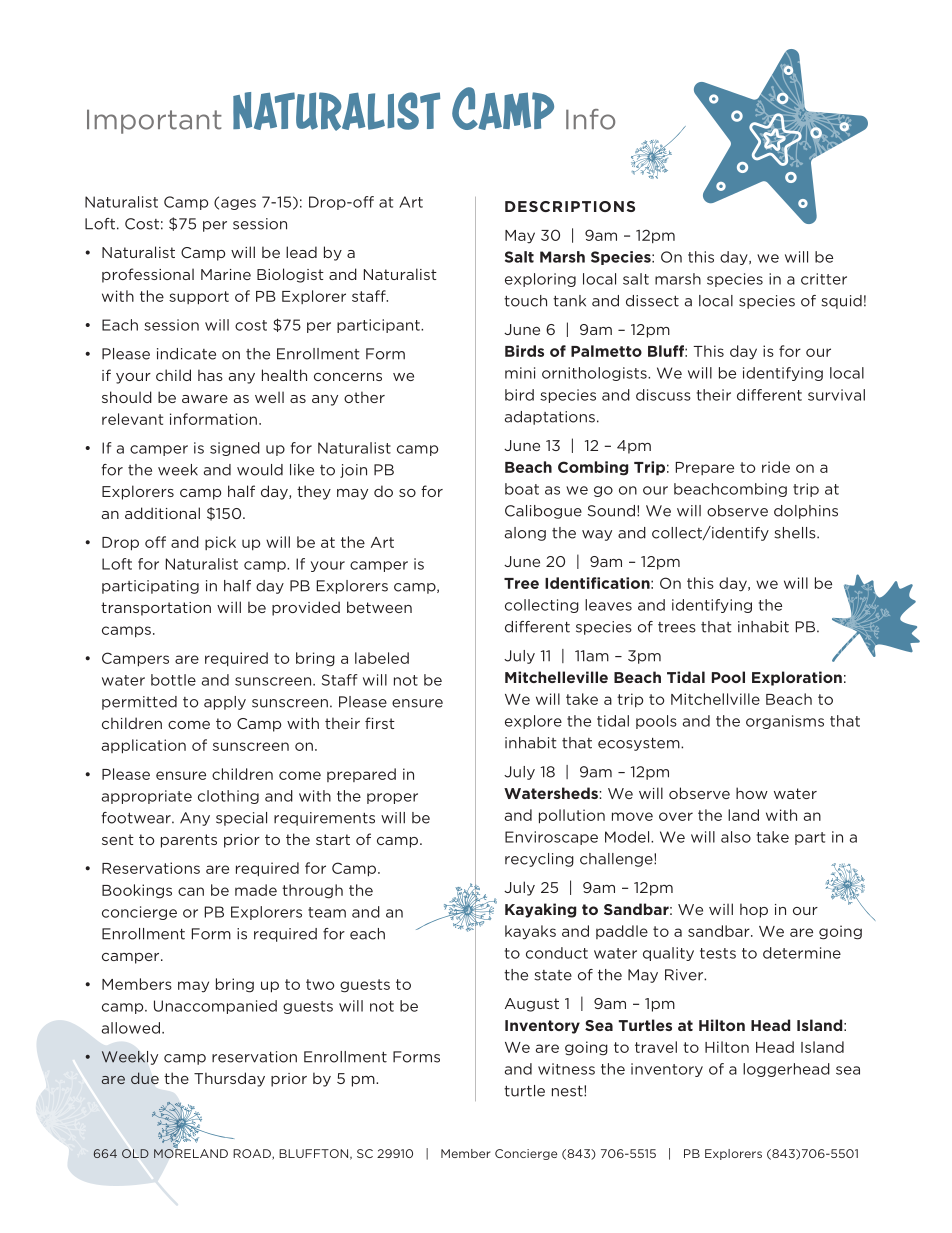 Image resolution: width=952 pixels, height=1233 pixels. What do you see at coordinates (154, 122) in the page?
I see `Important` at bounding box center [154, 122].
